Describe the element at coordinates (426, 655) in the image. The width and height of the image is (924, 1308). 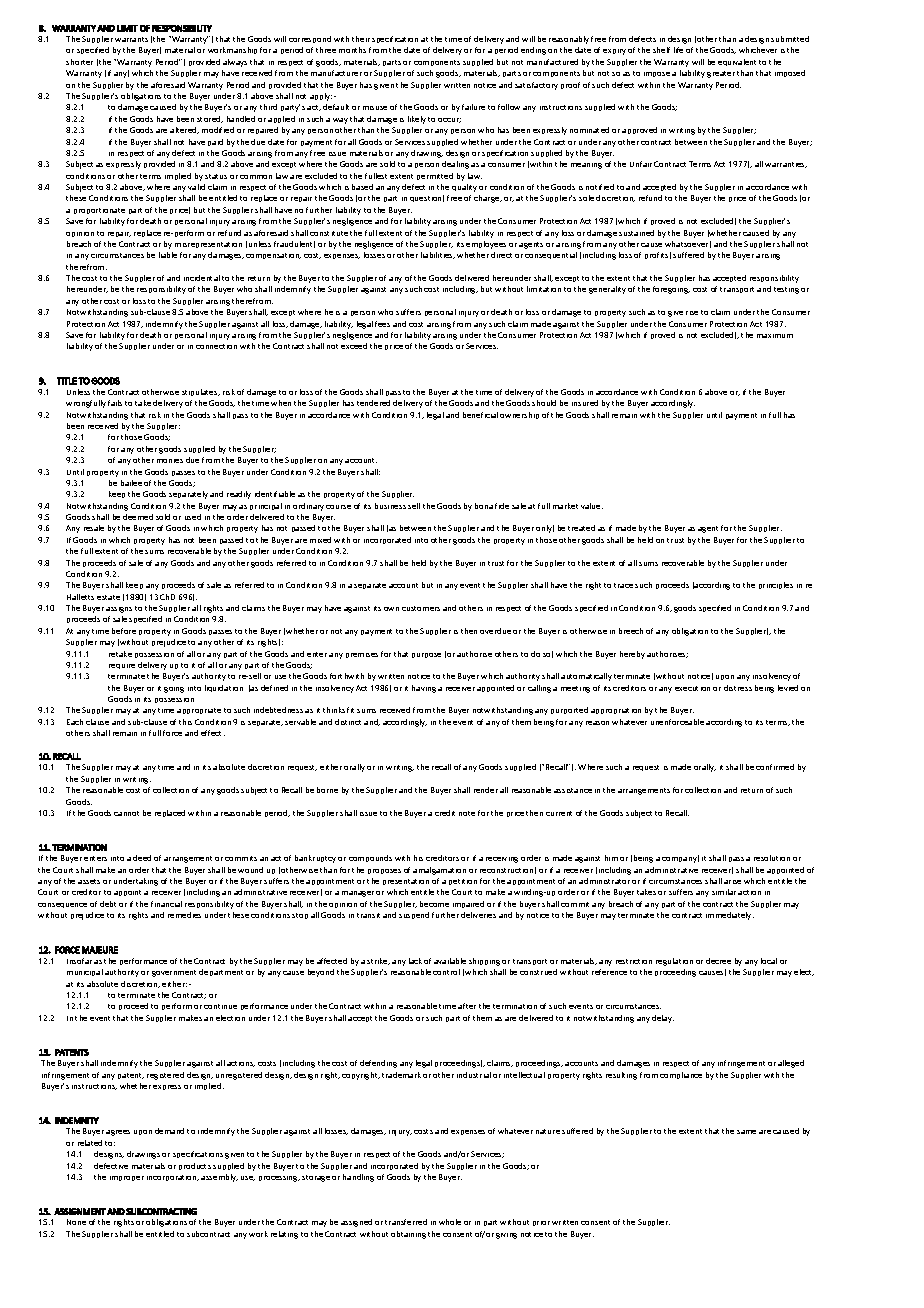
I see `purpose` at that location.
